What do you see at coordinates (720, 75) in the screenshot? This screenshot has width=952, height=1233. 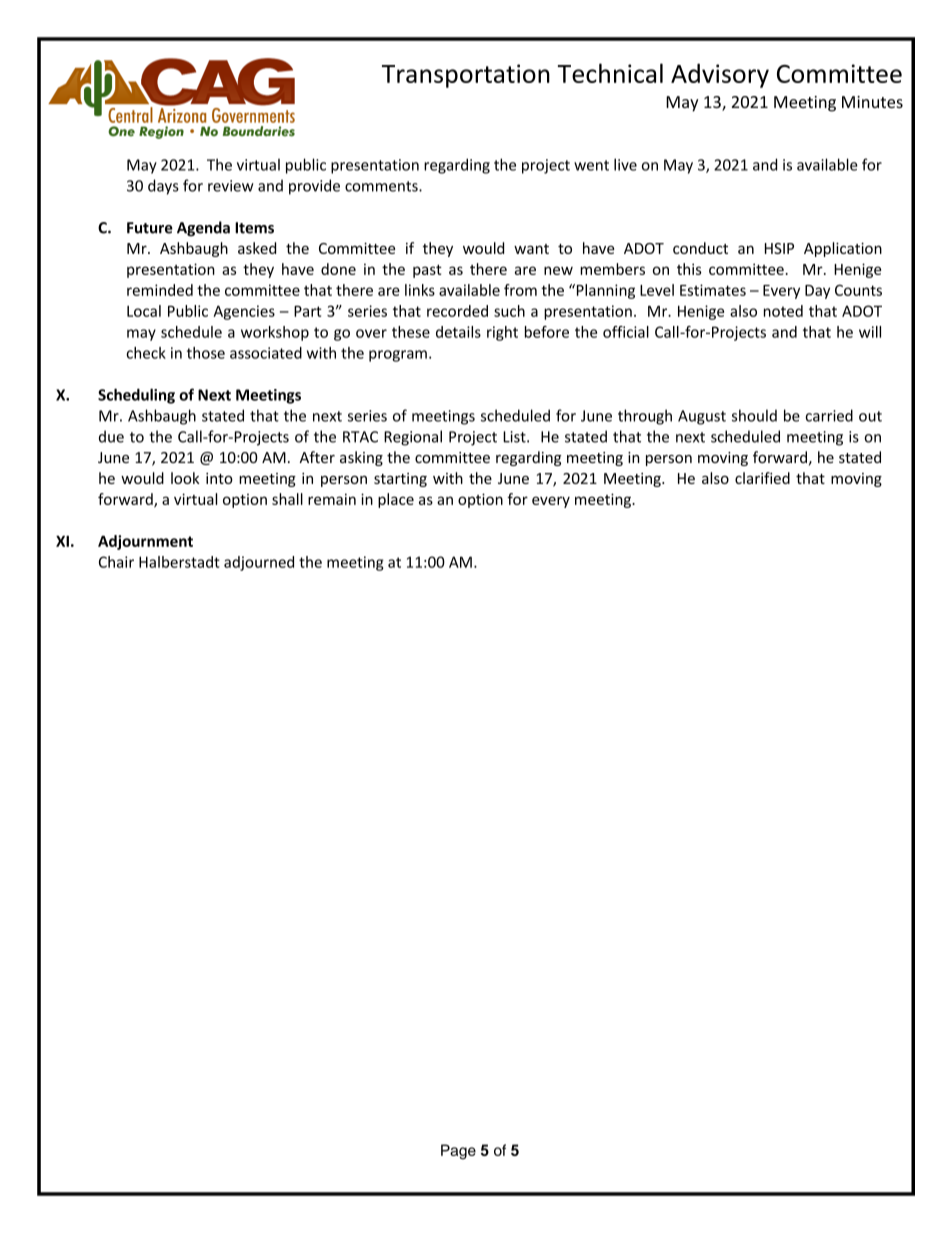 I see `Advisory` at bounding box center [720, 75].
